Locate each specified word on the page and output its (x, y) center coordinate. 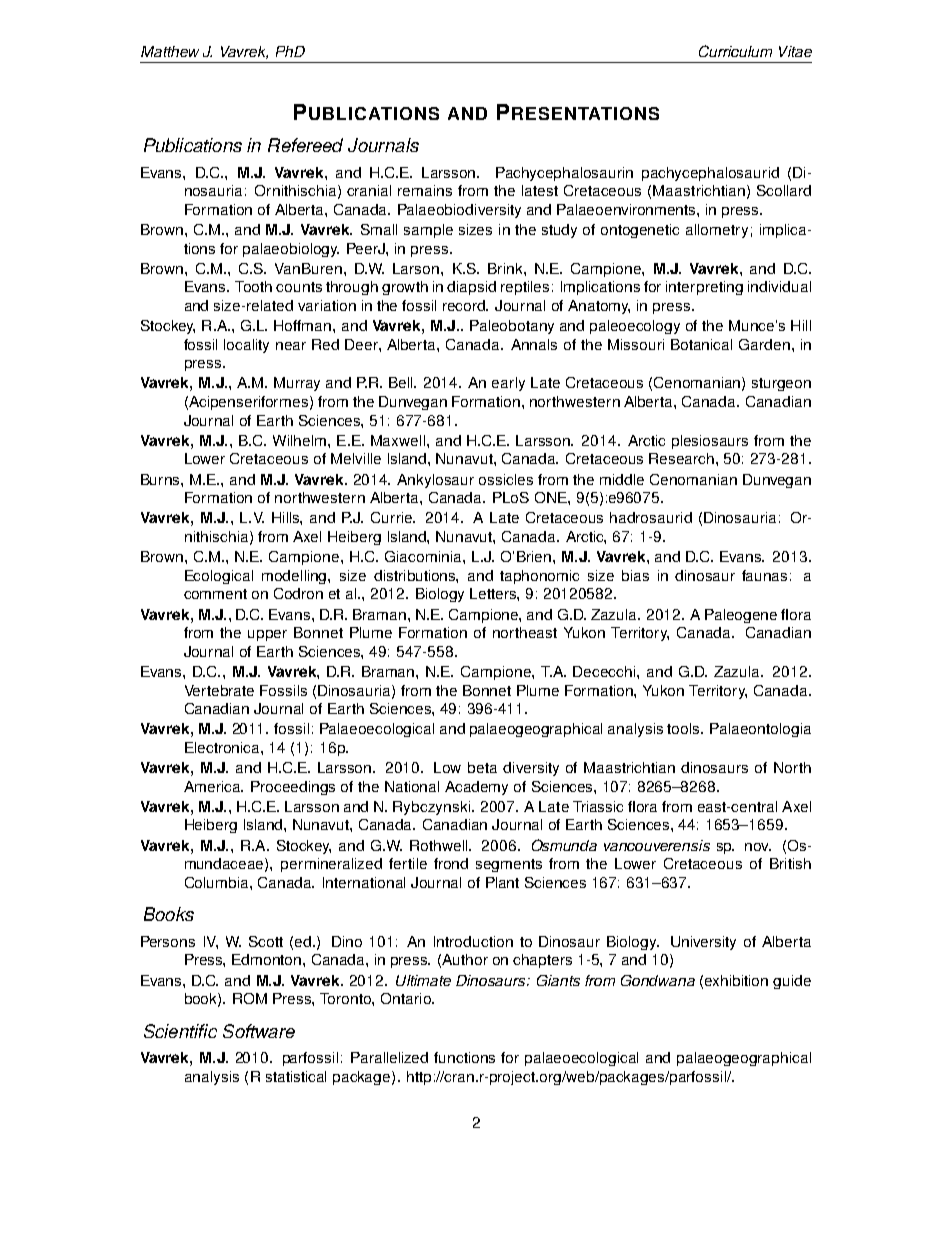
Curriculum (735, 51)
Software (259, 1031)
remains (425, 190)
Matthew (170, 51)
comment (215, 594)
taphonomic (539, 577)
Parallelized (389, 1057)
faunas (764, 575)
